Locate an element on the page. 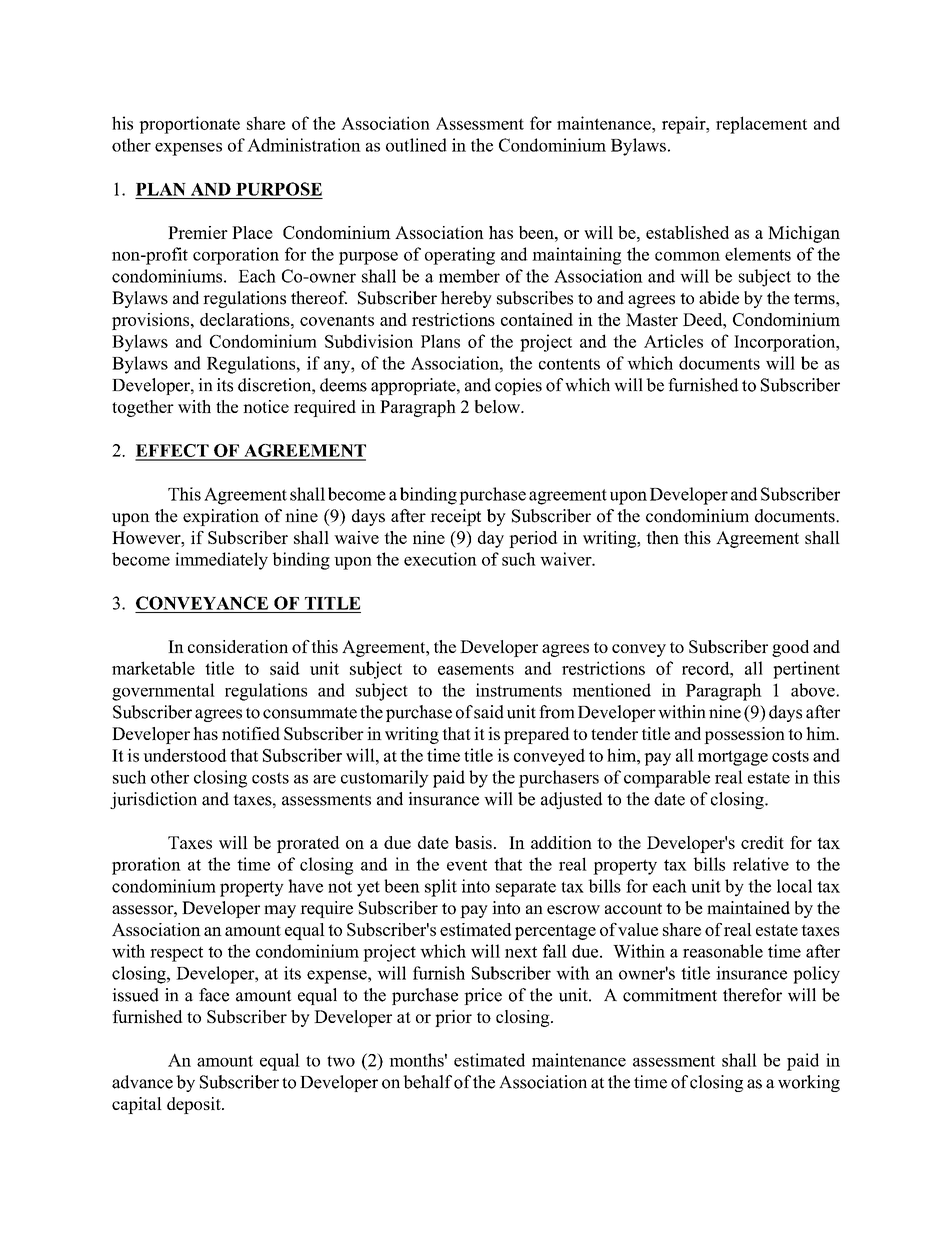  deposit is located at coordinates (195, 1105).
